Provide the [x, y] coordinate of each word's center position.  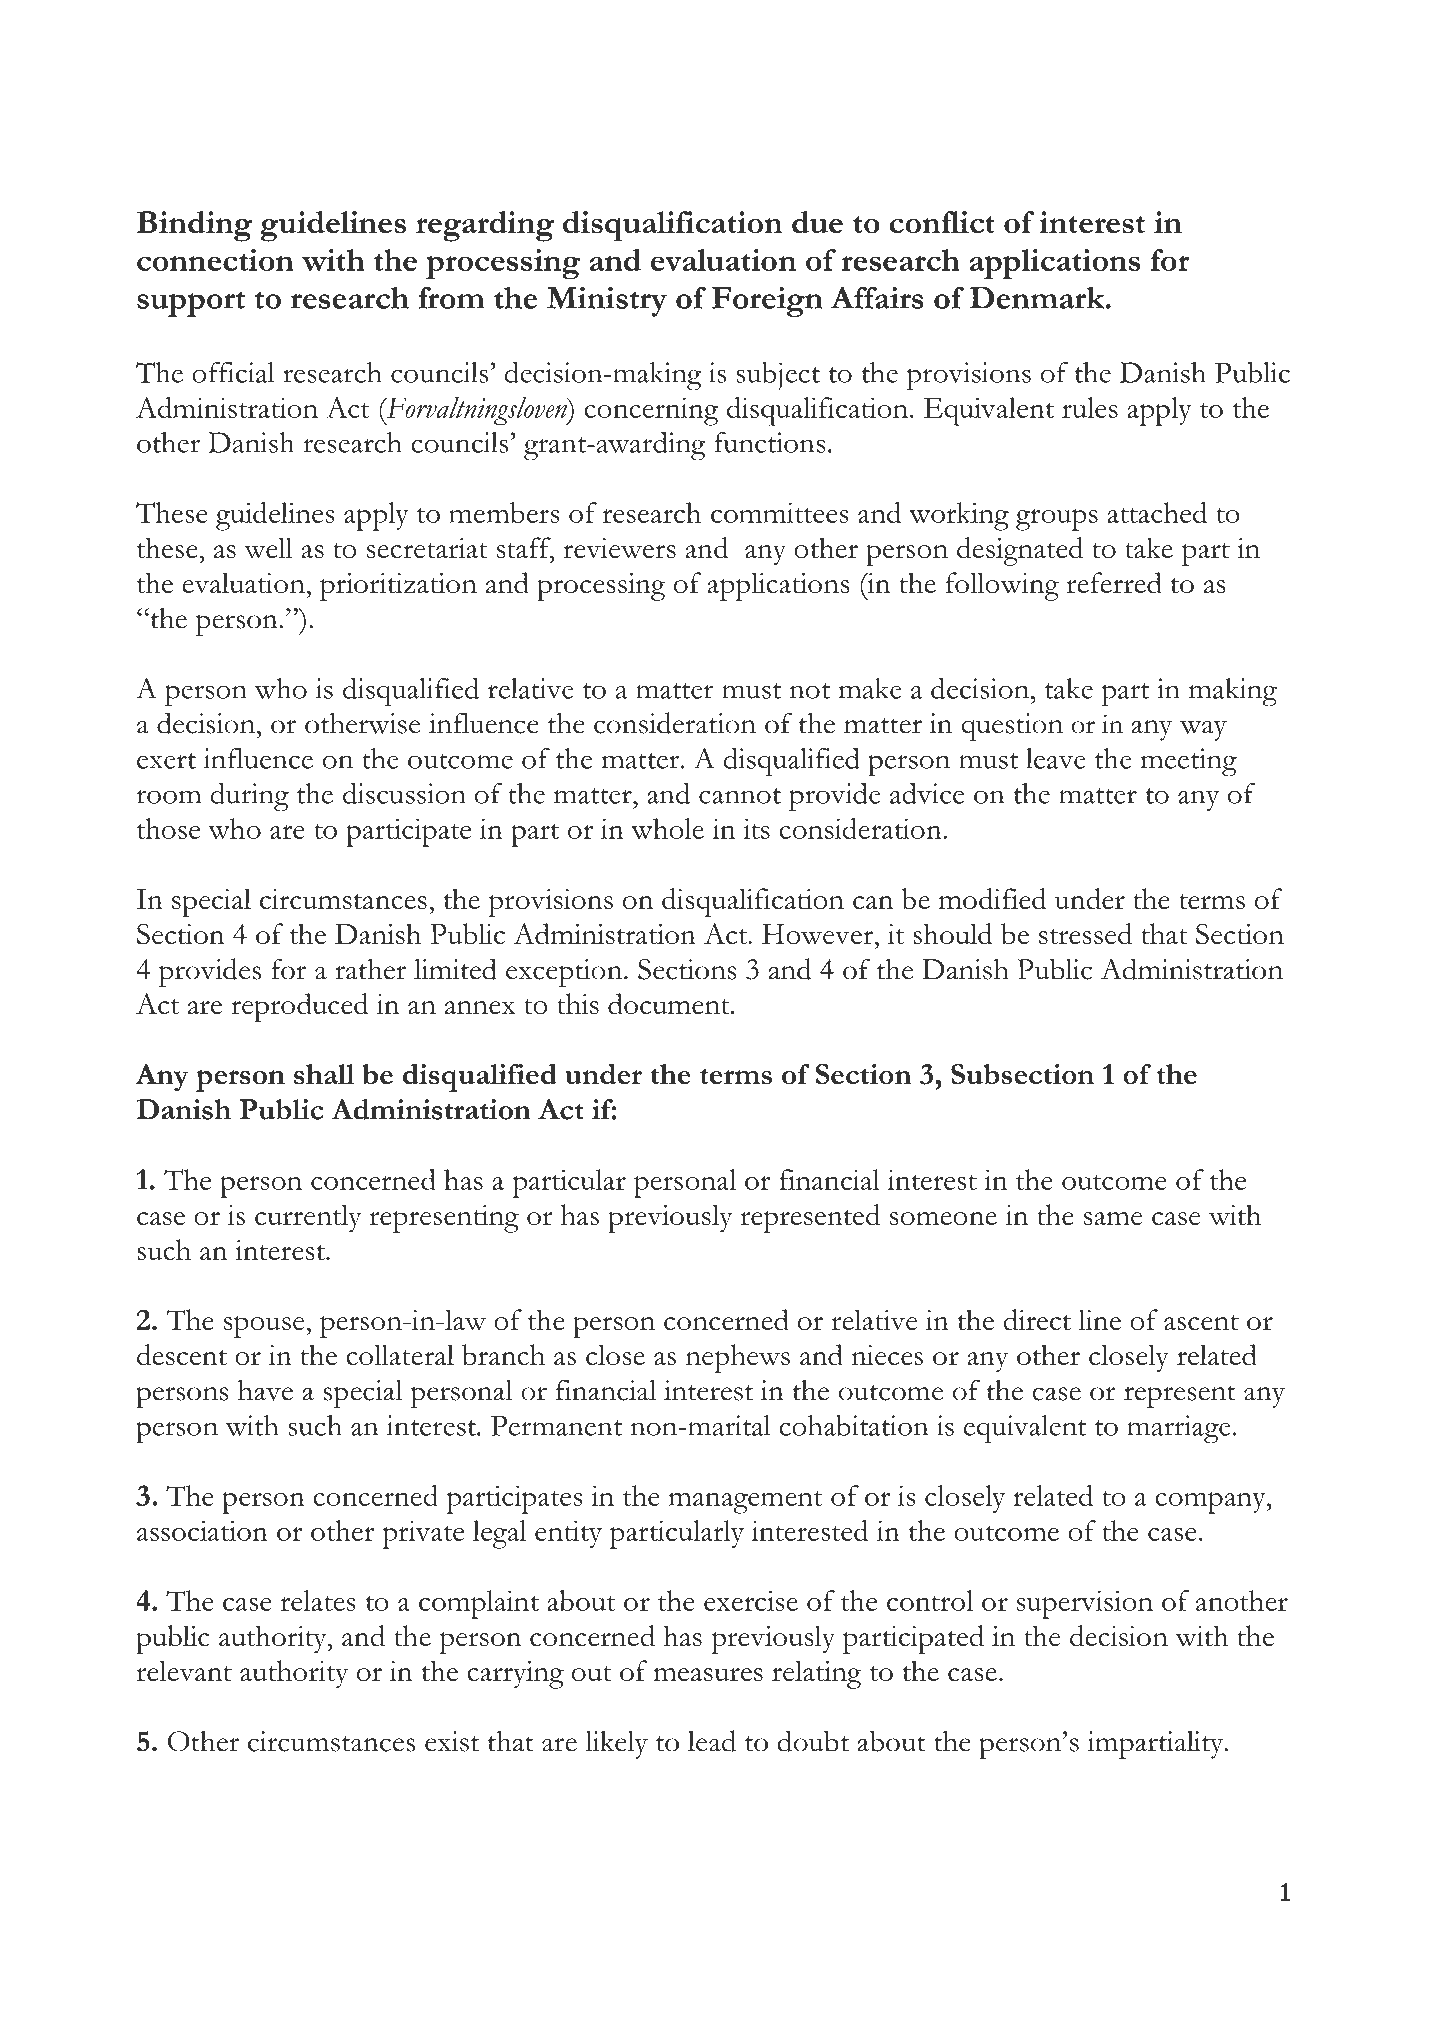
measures [708, 1675]
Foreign [767, 301]
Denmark [1038, 297]
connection [215, 260]
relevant [184, 1671]
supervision [1085, 1604]
